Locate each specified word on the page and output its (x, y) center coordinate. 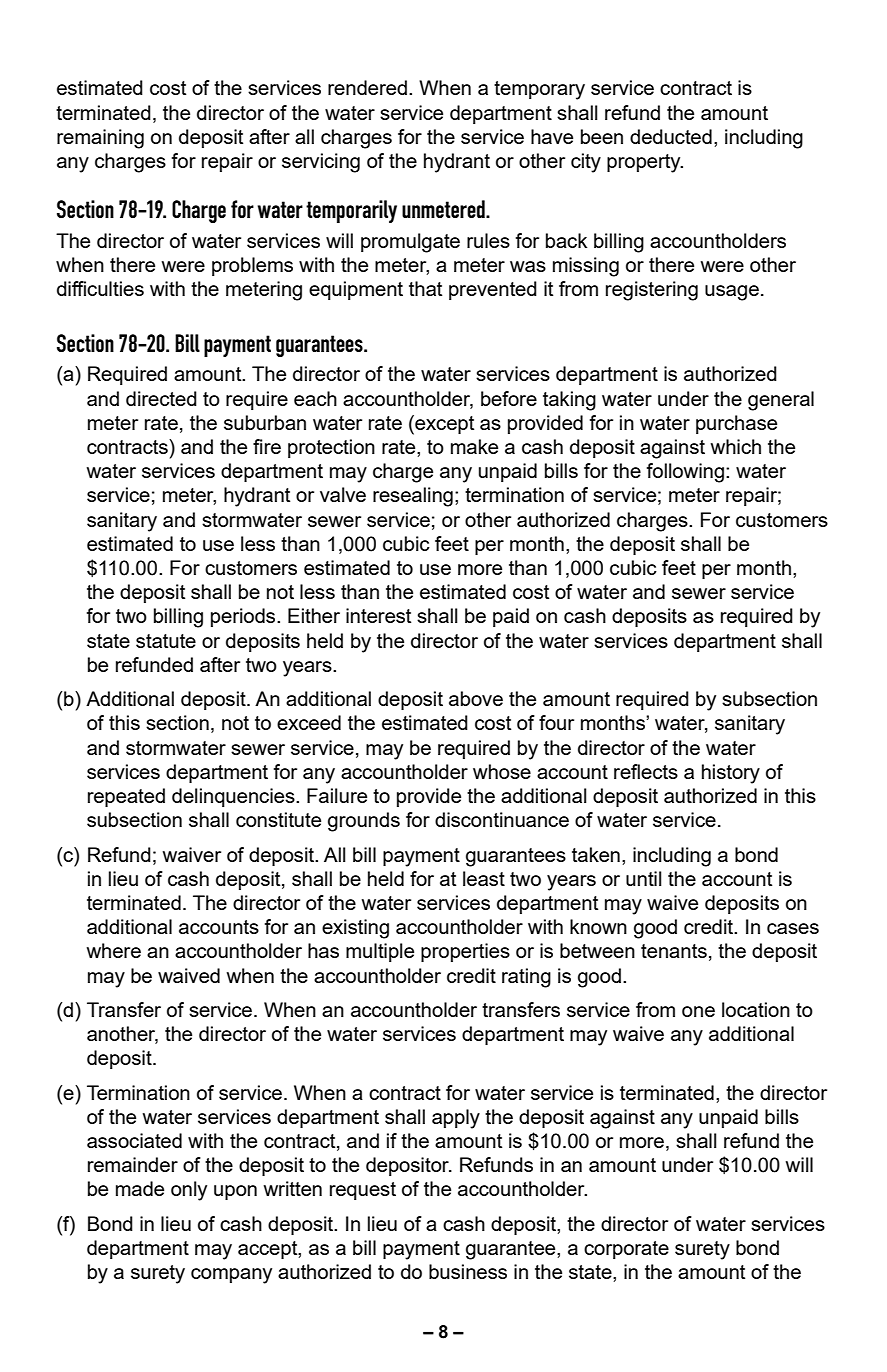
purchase (736, 424)
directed (161, 398)
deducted (671, 136)
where (114, 950)
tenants (674, 951)
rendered (367, 87)
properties (465, 952)
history (731, 774)
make (474, 446)
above (476, 698)
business (468, 1271)
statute (166, 641)
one (698, 1011)
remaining (100, 139)
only (189, 1191)
